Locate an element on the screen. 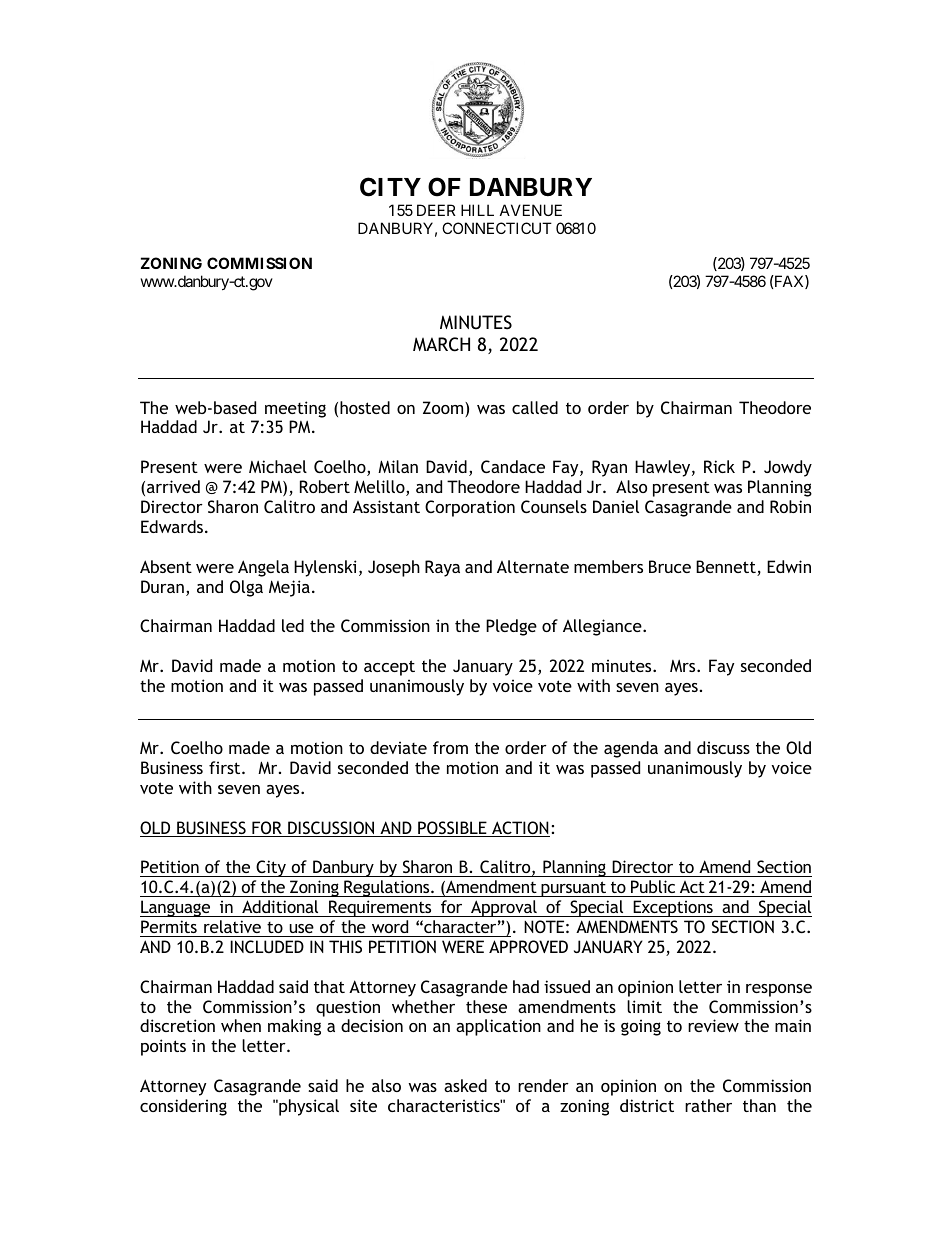 The width and height of the screenshot is (952, 1233). Pledge is located at coordinates (511, 627).
